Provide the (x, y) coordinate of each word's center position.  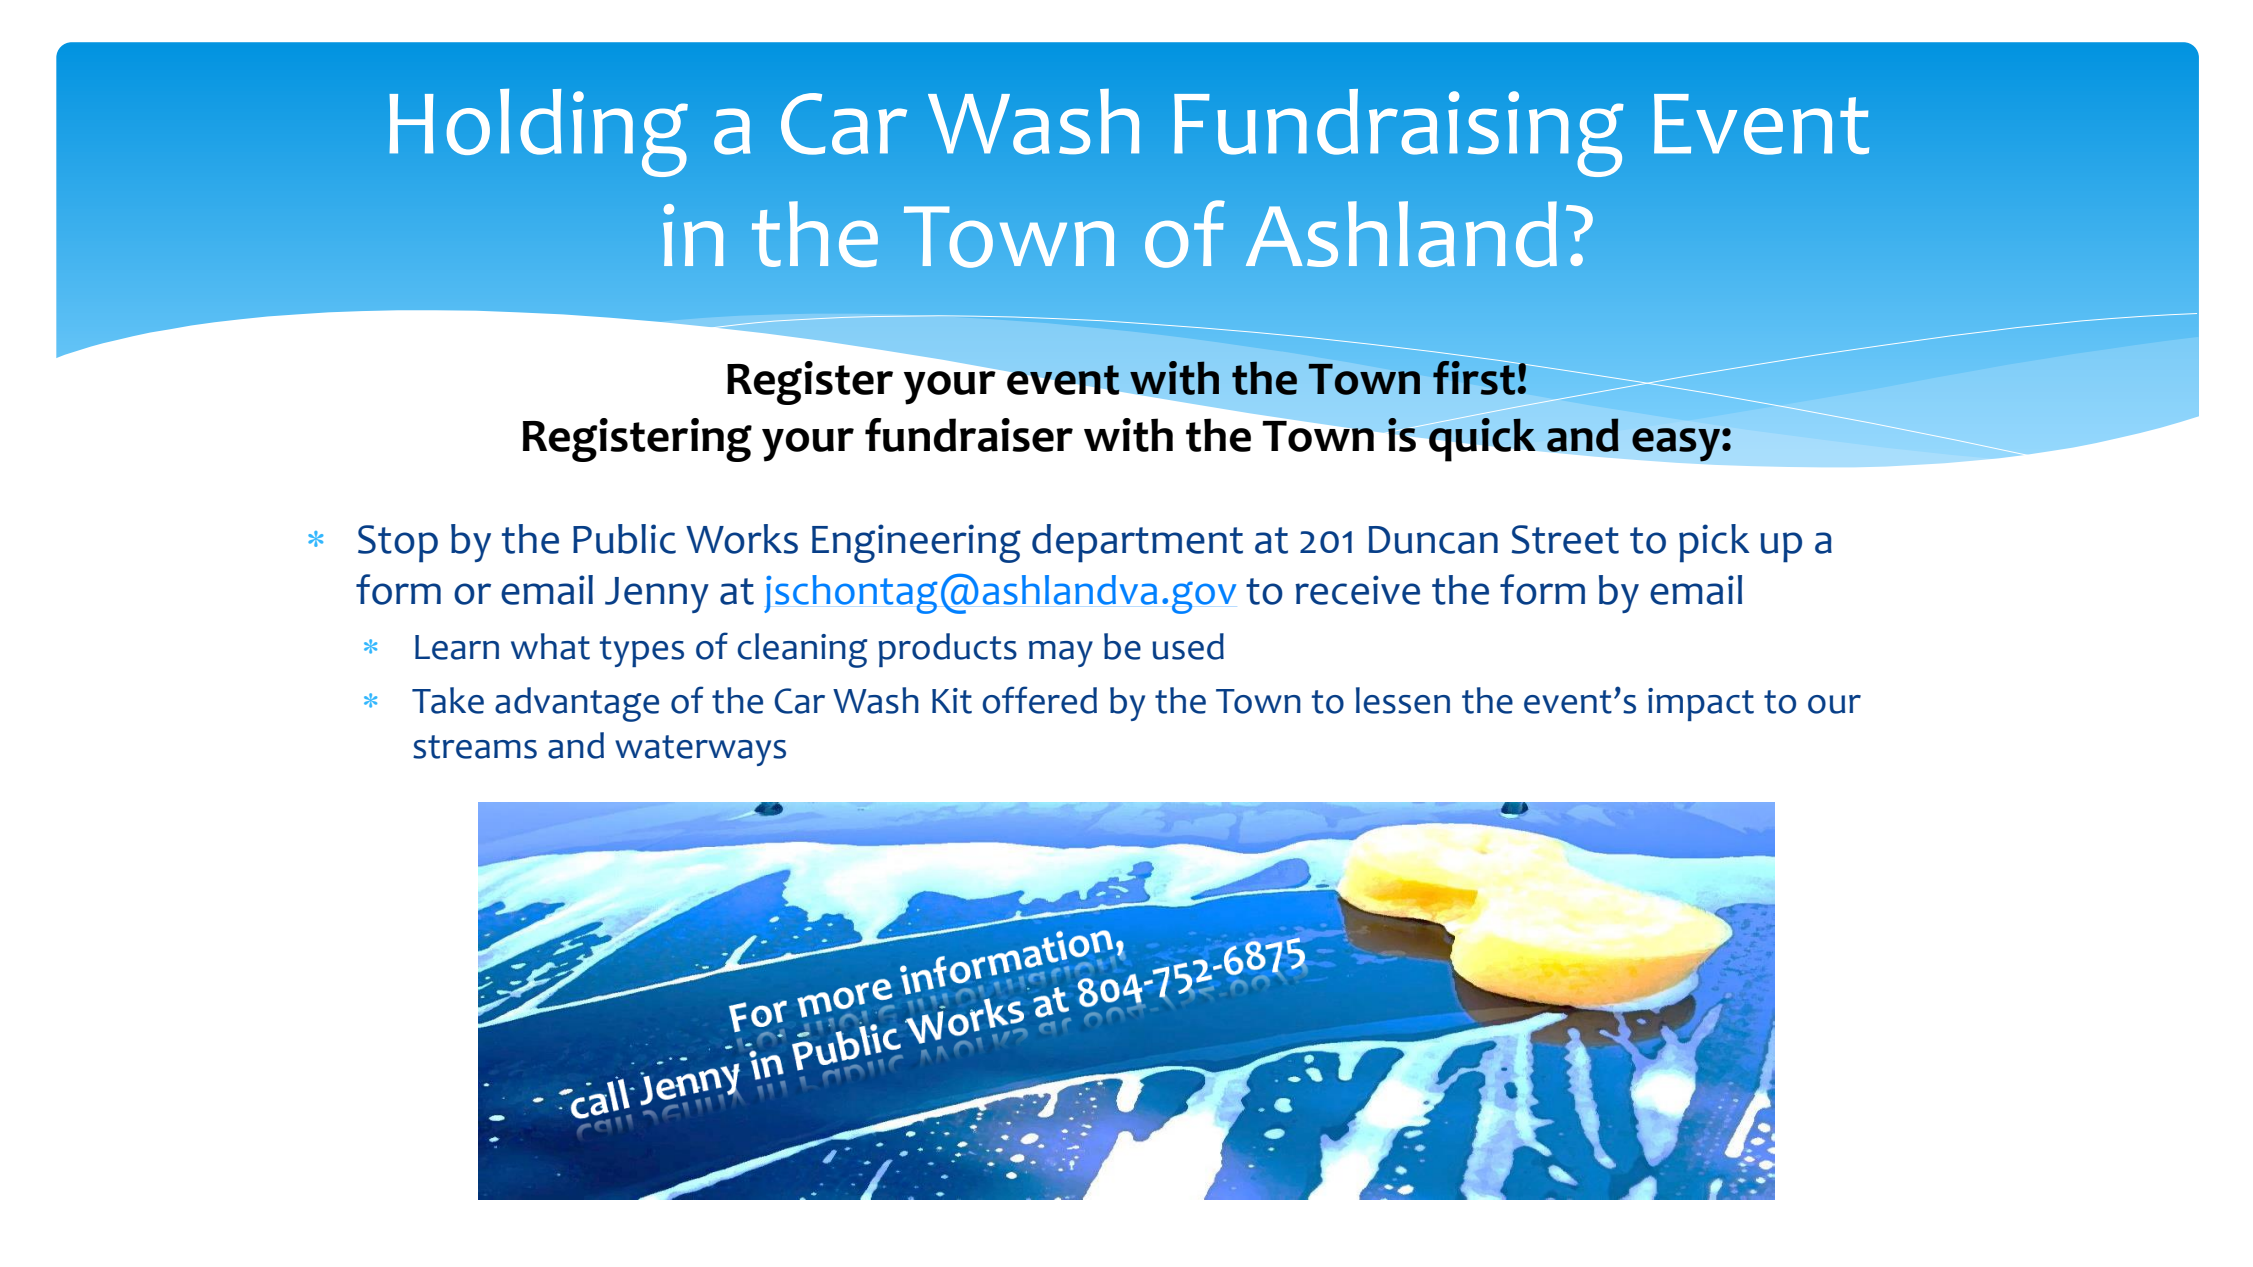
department (1137, 543)
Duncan (1433, 540)
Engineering (916, 543)
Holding (538, 133)
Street (1565, 539)
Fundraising (1399, 133)
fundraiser (969, 435)
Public (624, 539)
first (1475, 377)
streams (475, 747)
